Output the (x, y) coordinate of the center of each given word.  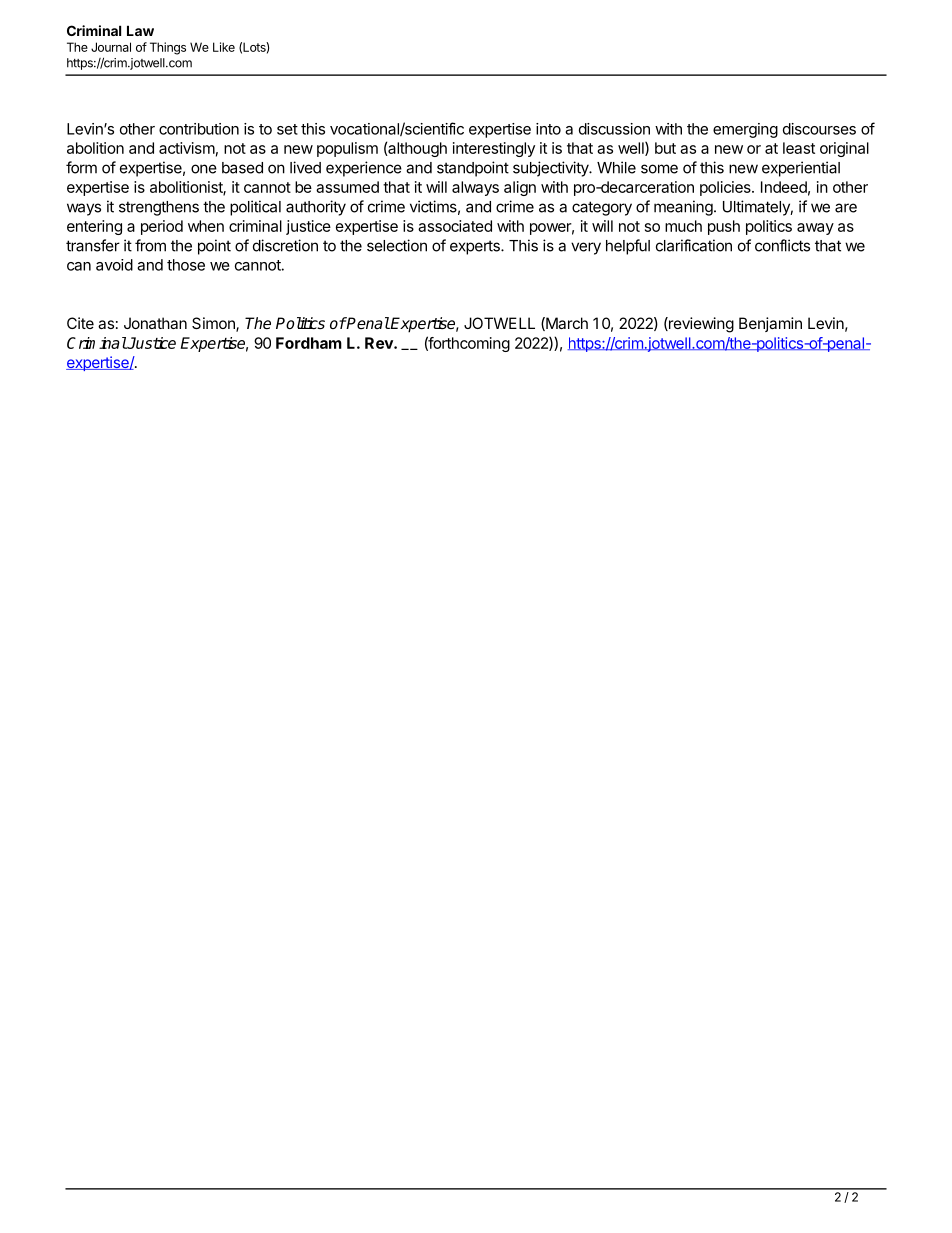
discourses (819, 129)
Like (224, 47)
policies (726, 188)
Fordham (309, 343)
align (520, 188)
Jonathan (155, 323)
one (204, 169)
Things (168, 48)
